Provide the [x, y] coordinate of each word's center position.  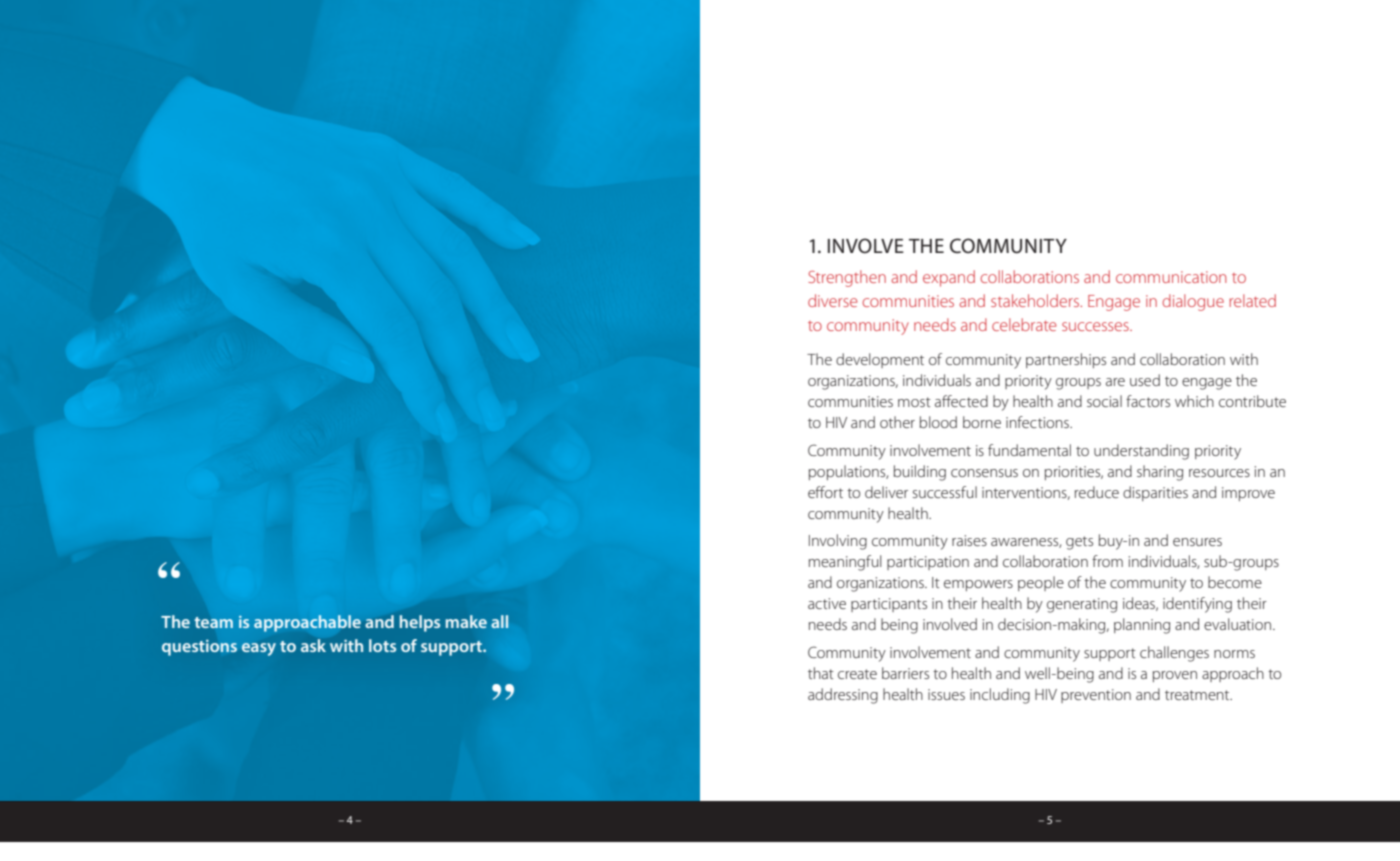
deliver [886, 492]
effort [825, 492]
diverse [833, 300]
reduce [1097, 492]
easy [259, 649]
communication [1171, 277]
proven [1175, 676]
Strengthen [847, 278]
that [821, 673]
